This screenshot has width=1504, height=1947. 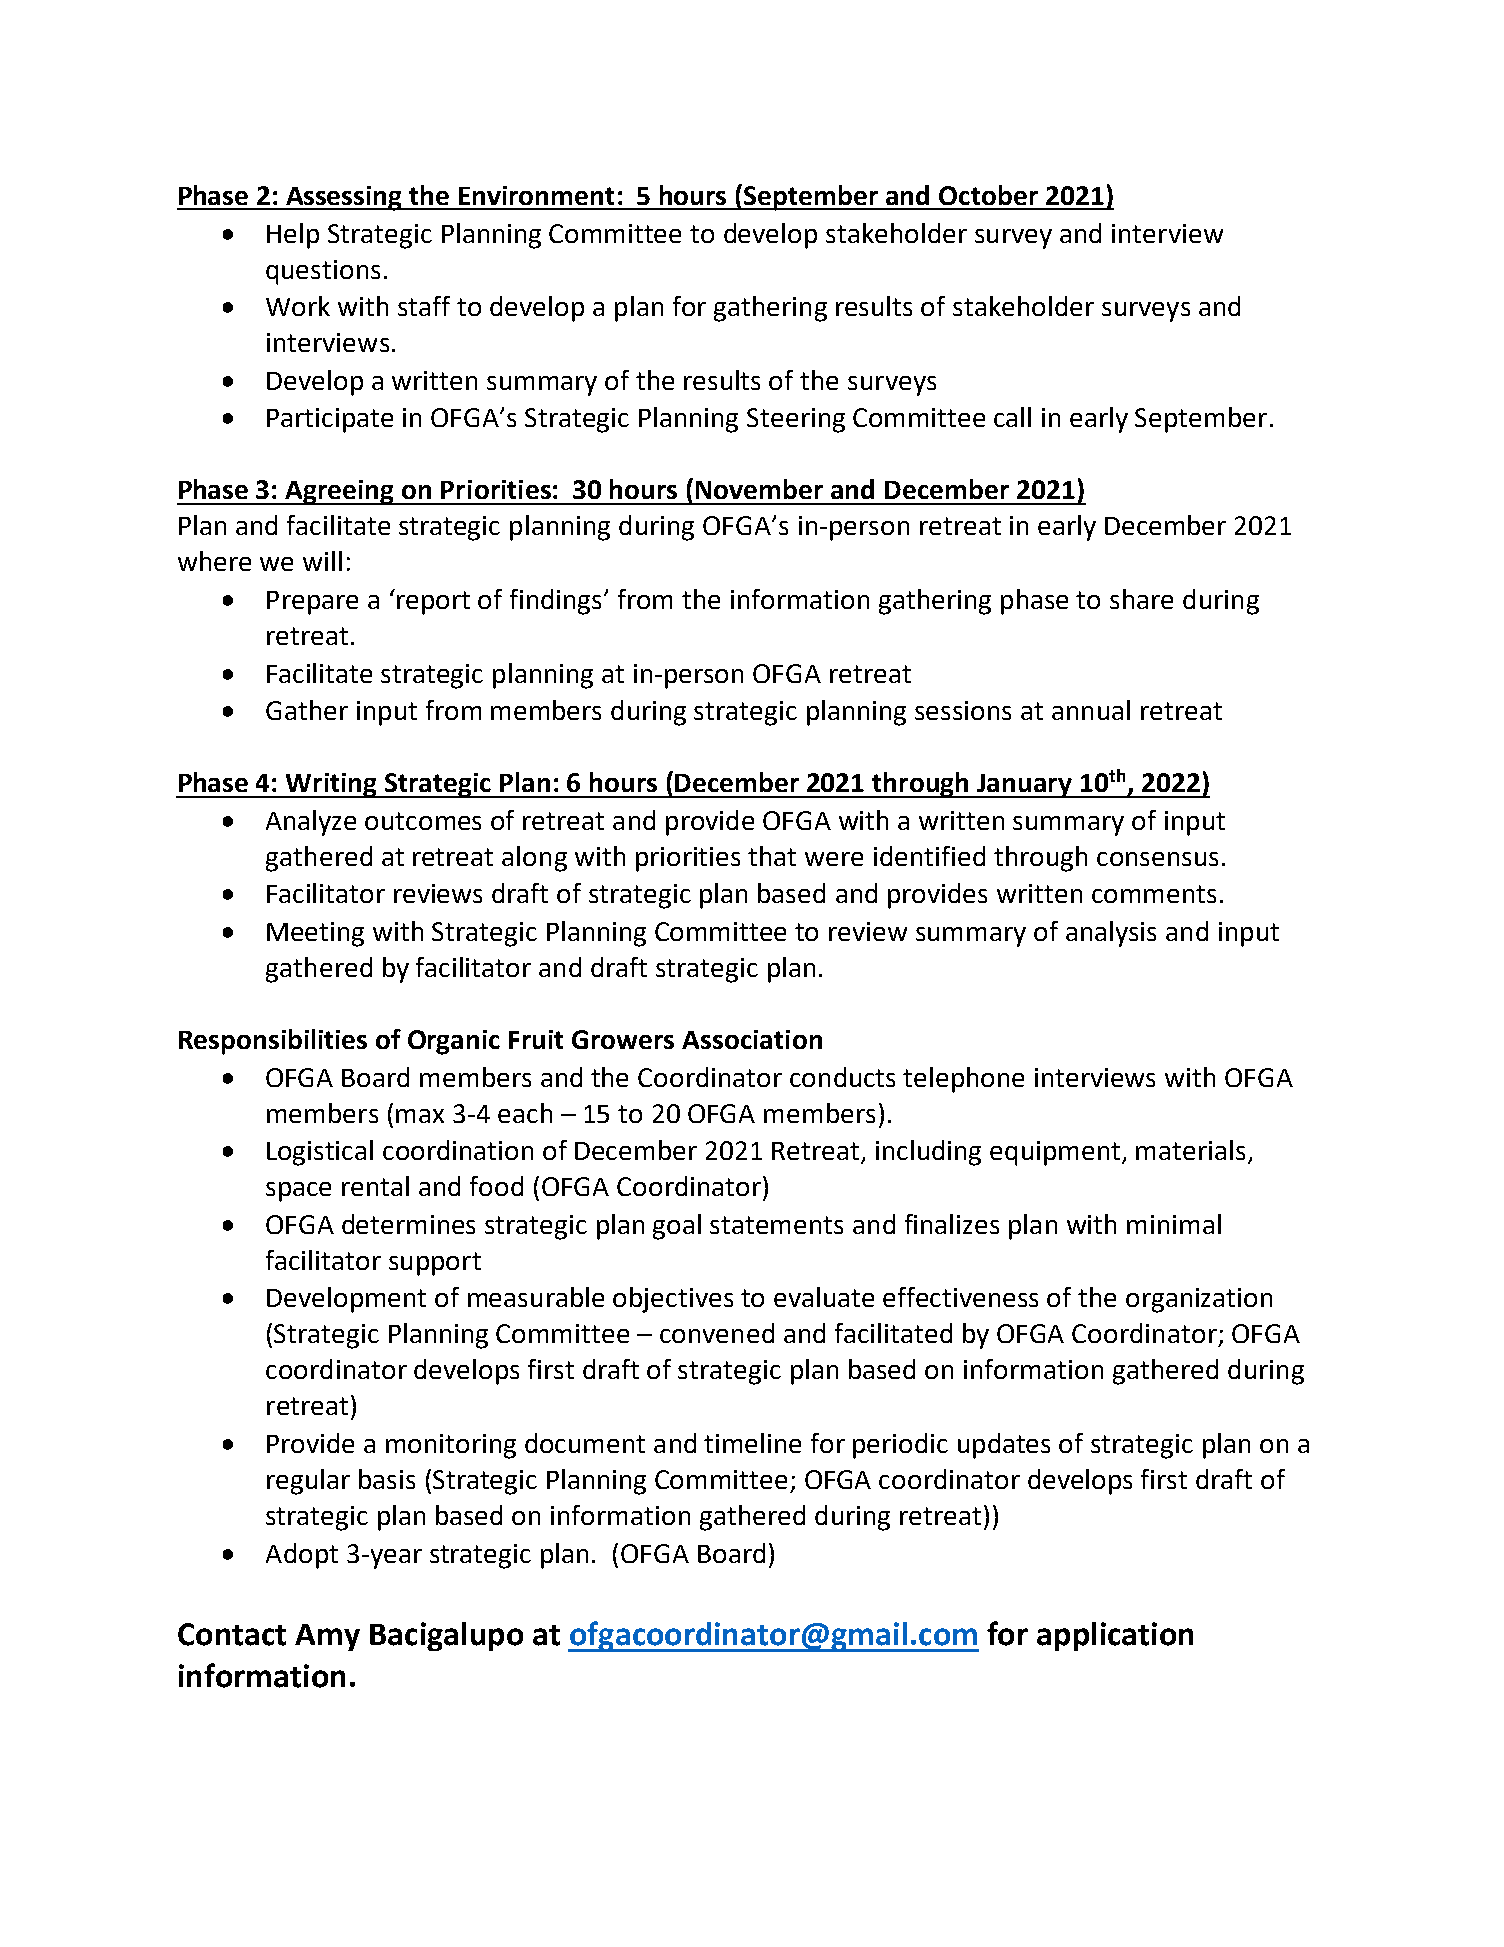 What do you see at coordinates (315, 934) in the screenshot?
I see `Meeting` at bounding box center [315, 934].
